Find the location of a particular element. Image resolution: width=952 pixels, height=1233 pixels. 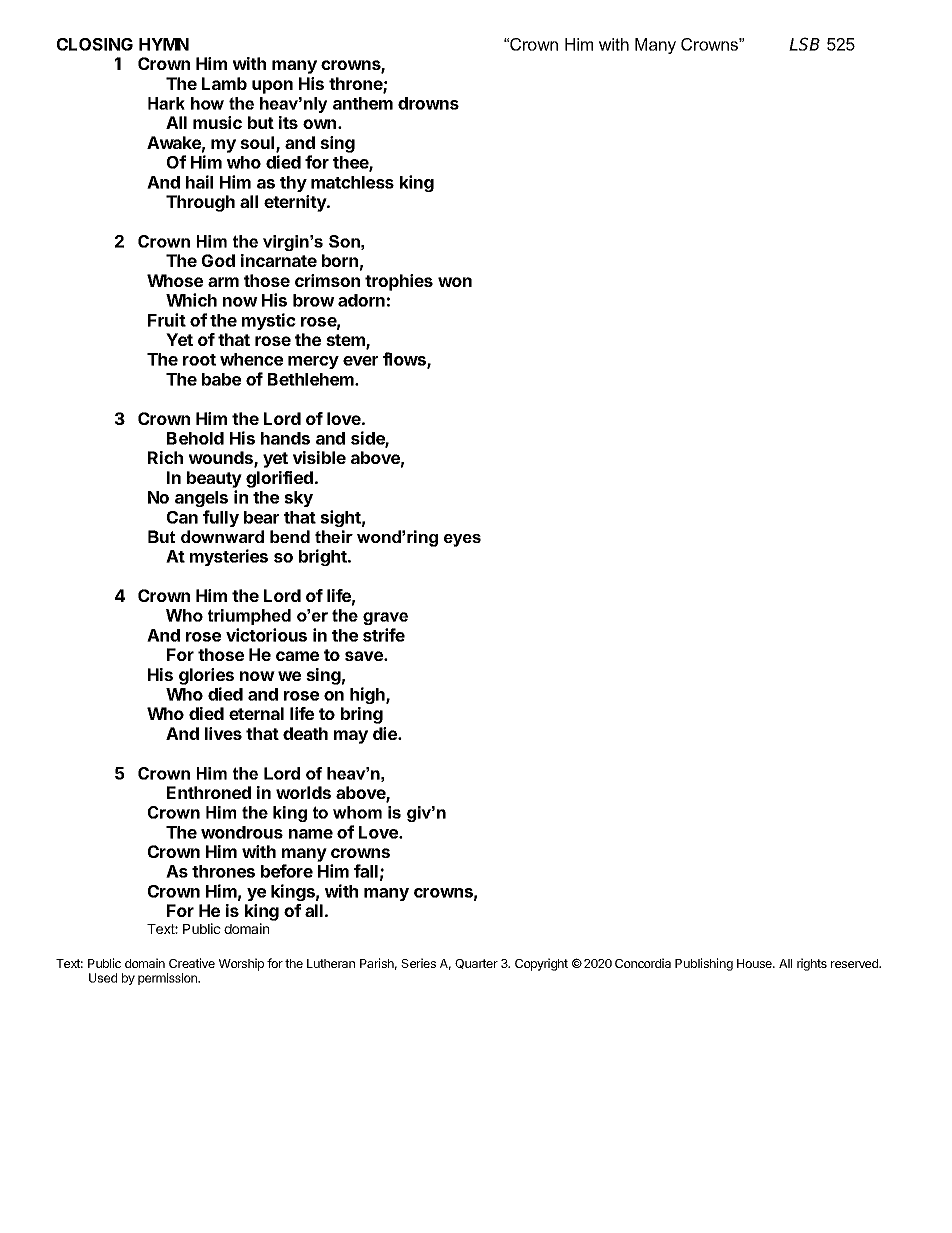

LSB is located at coordinates (804, 44).
